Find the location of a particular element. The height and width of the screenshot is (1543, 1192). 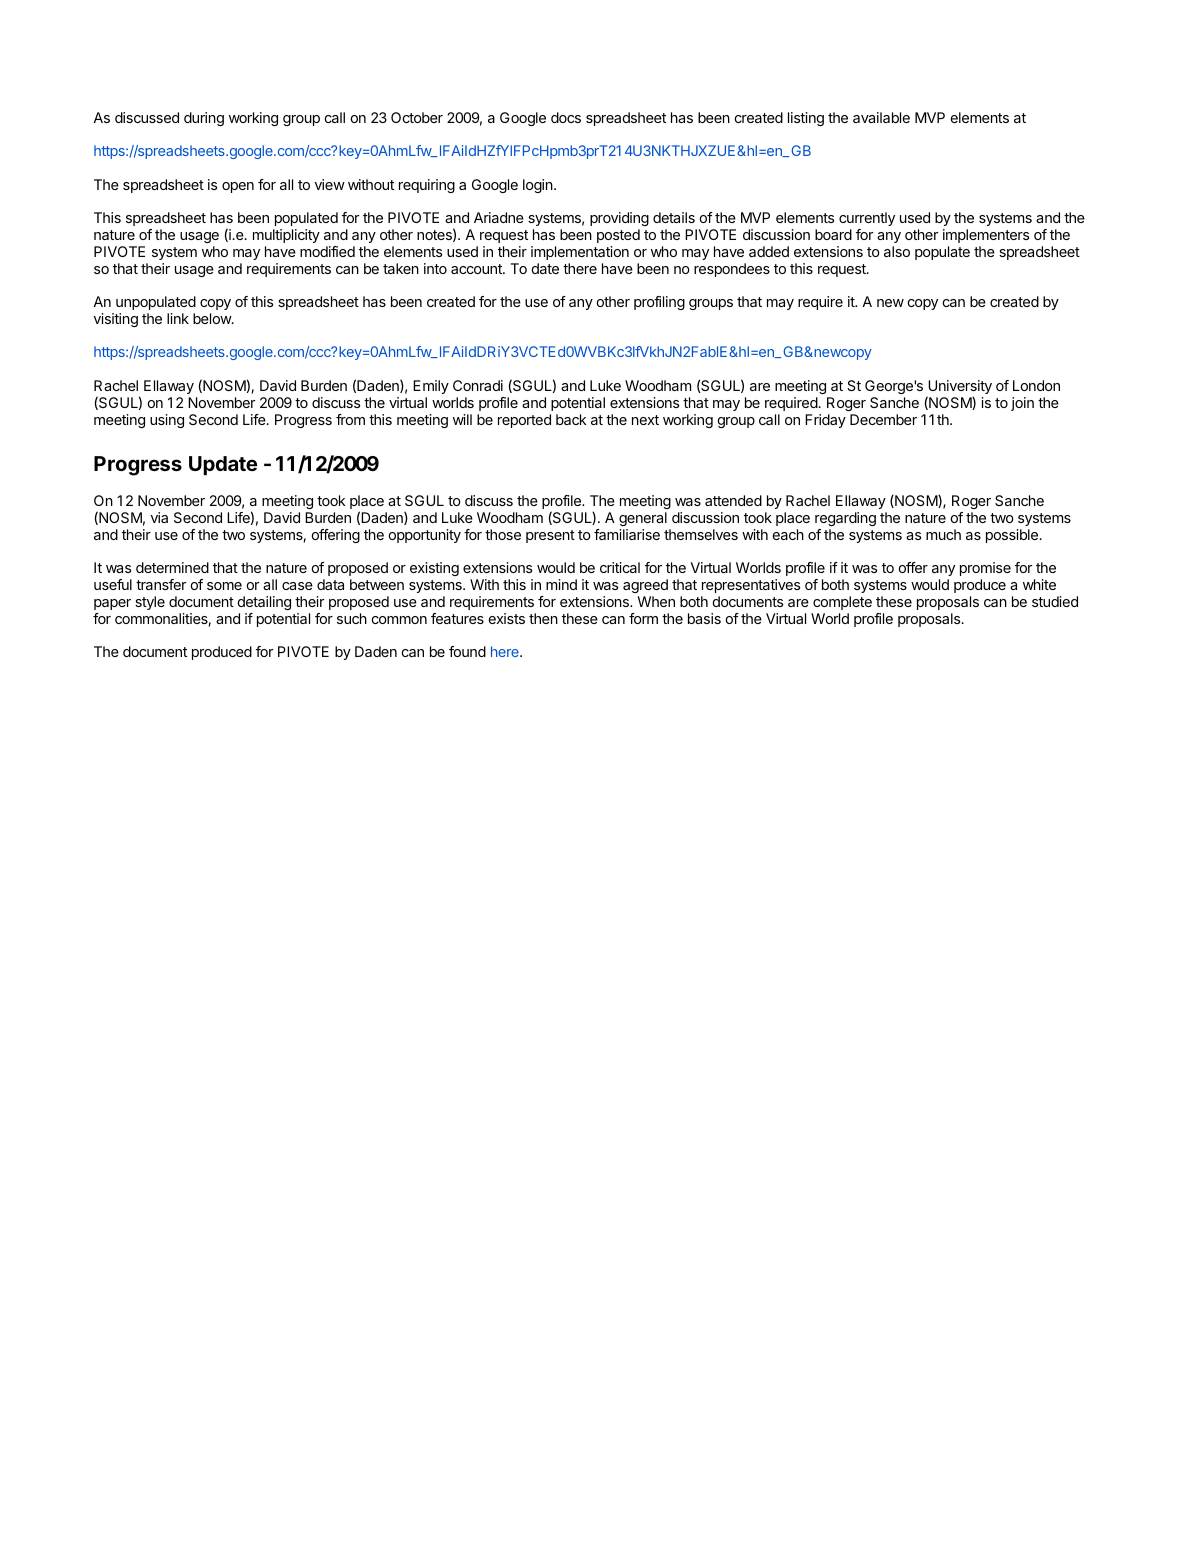

docs is located at coordinates (566, 117).
